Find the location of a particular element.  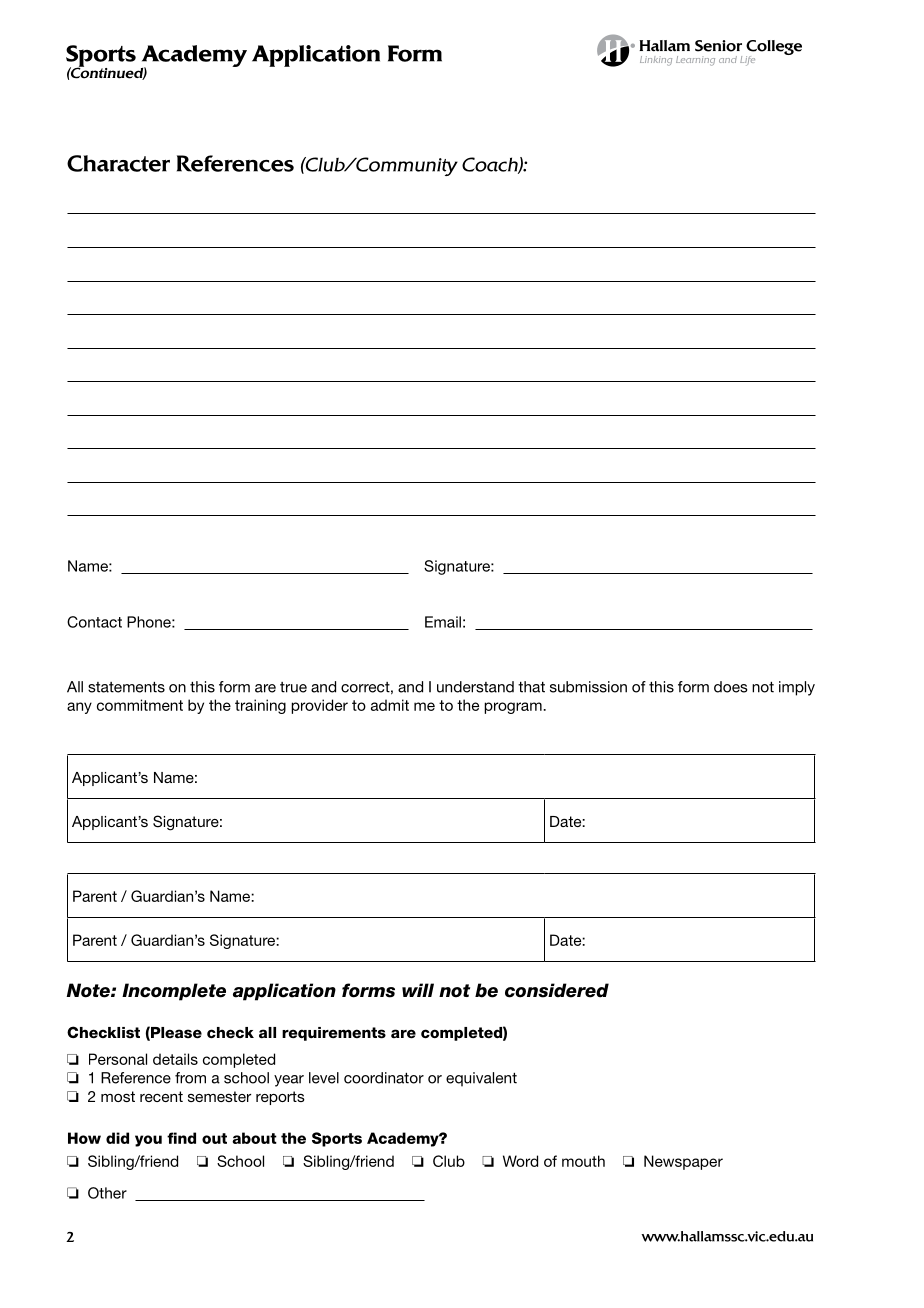

Word is located at coordinates (520, 1161).
